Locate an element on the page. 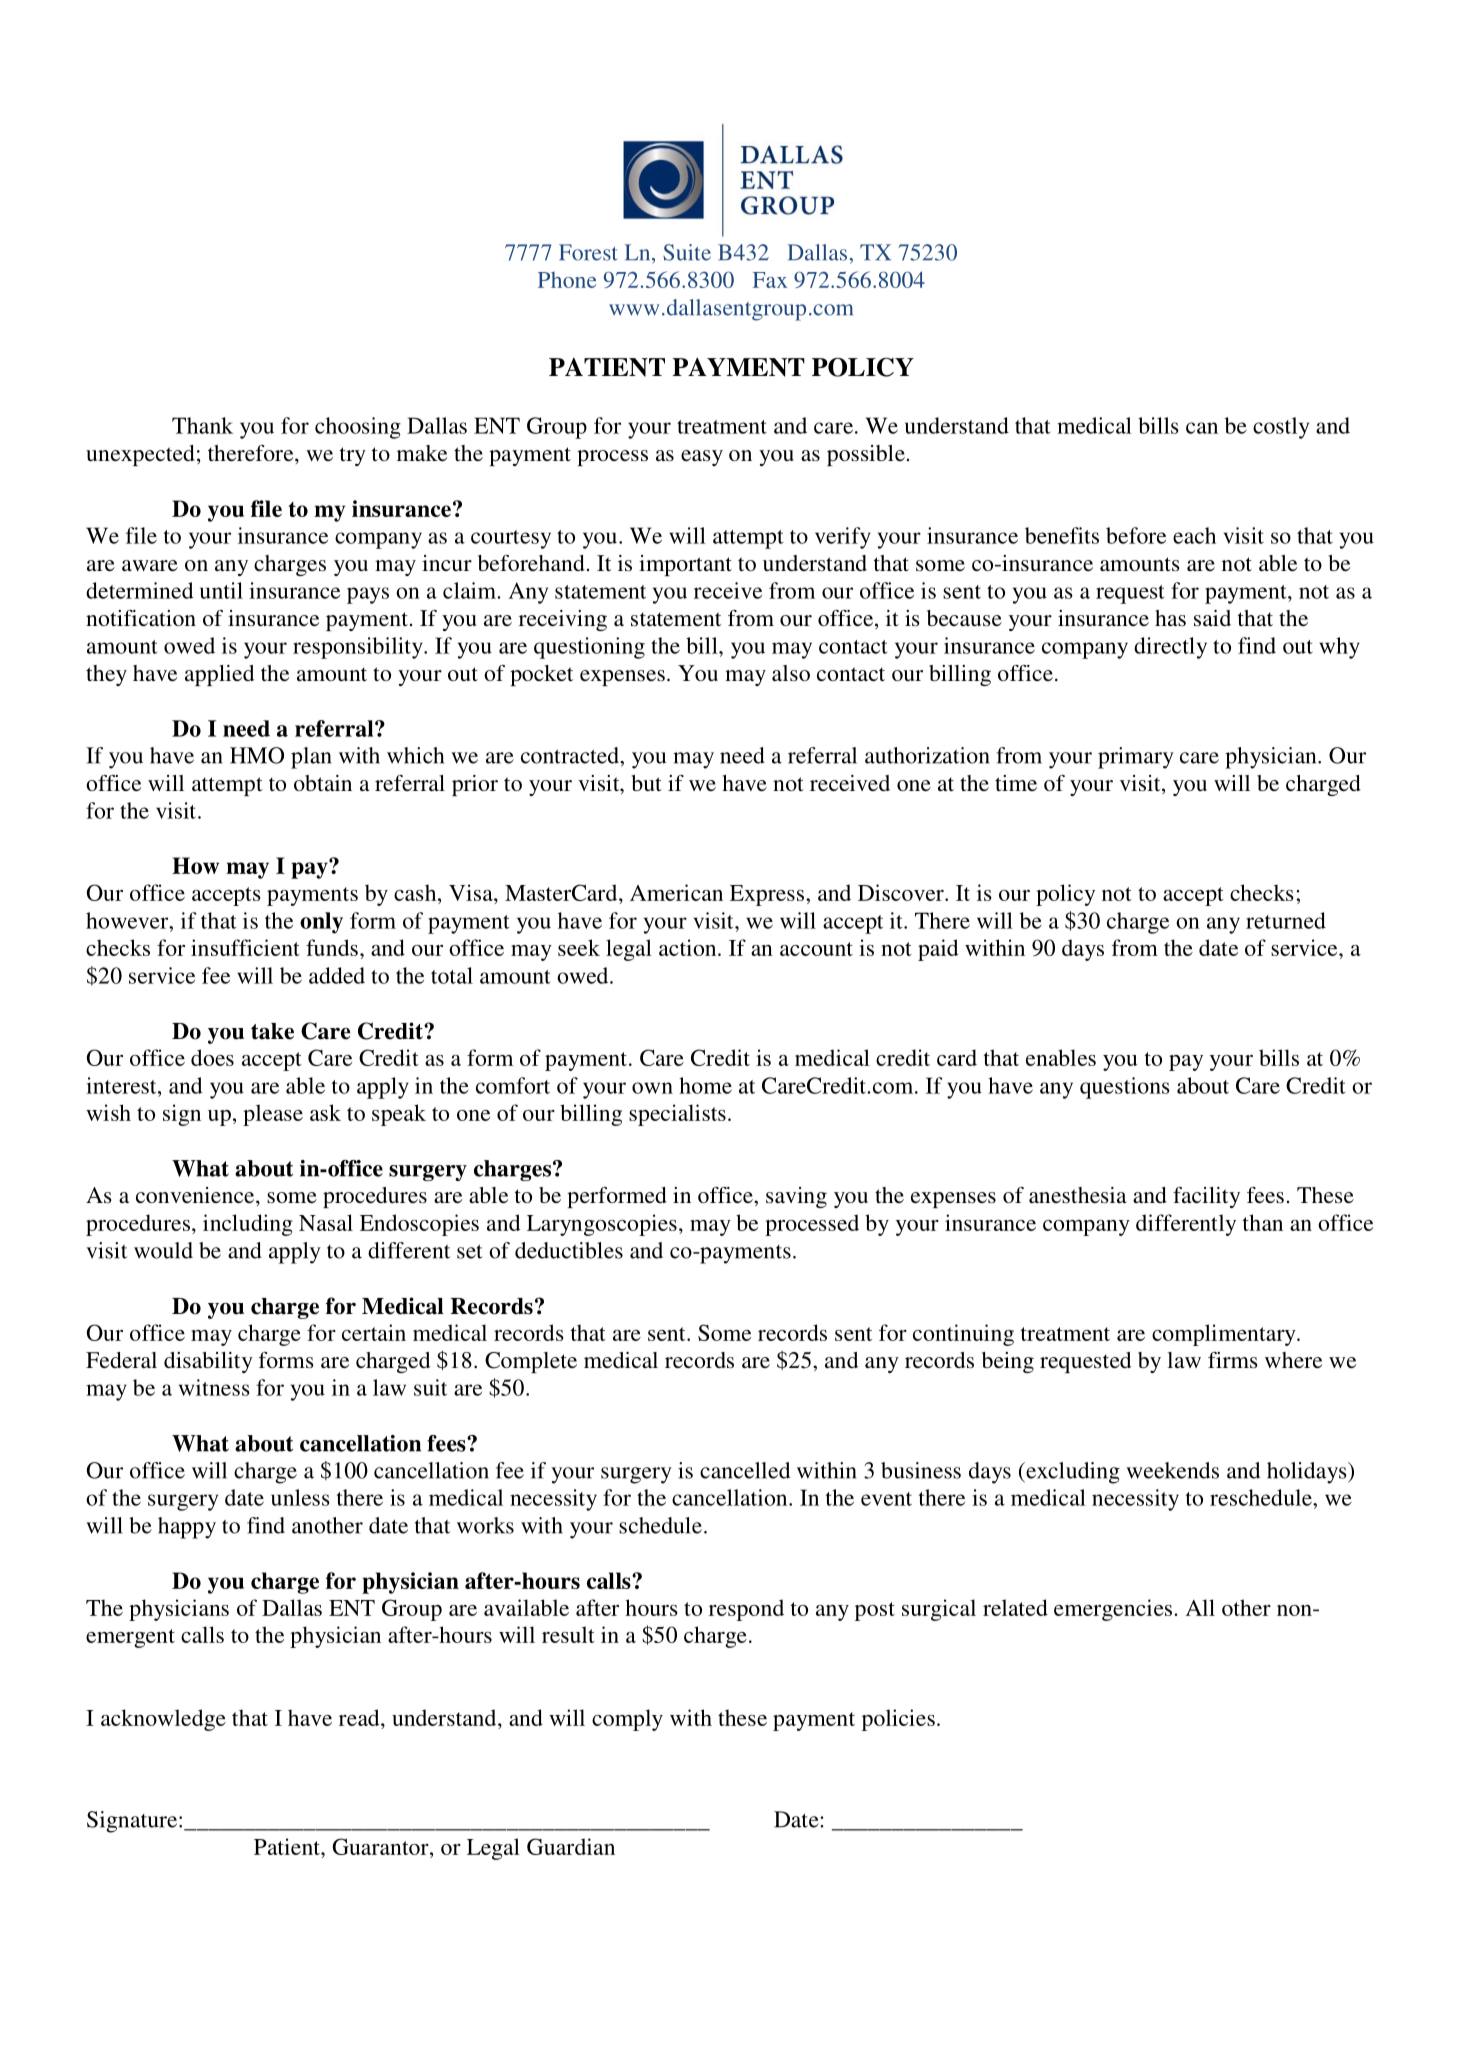 The width and height of the document is (1461, 2068). including is located at coordinates (248, 1225).
